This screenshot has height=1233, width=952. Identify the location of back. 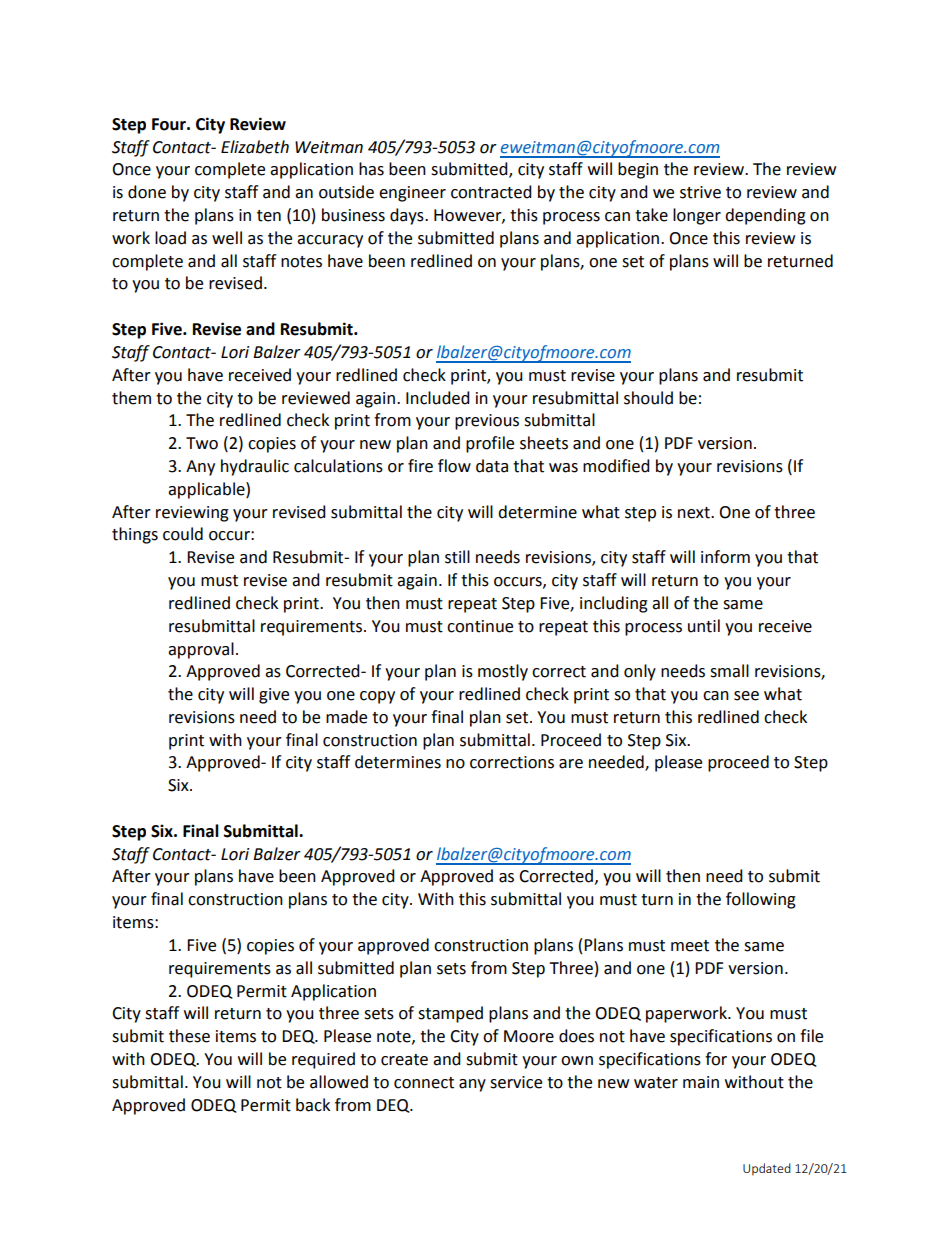
(313, 1105).
